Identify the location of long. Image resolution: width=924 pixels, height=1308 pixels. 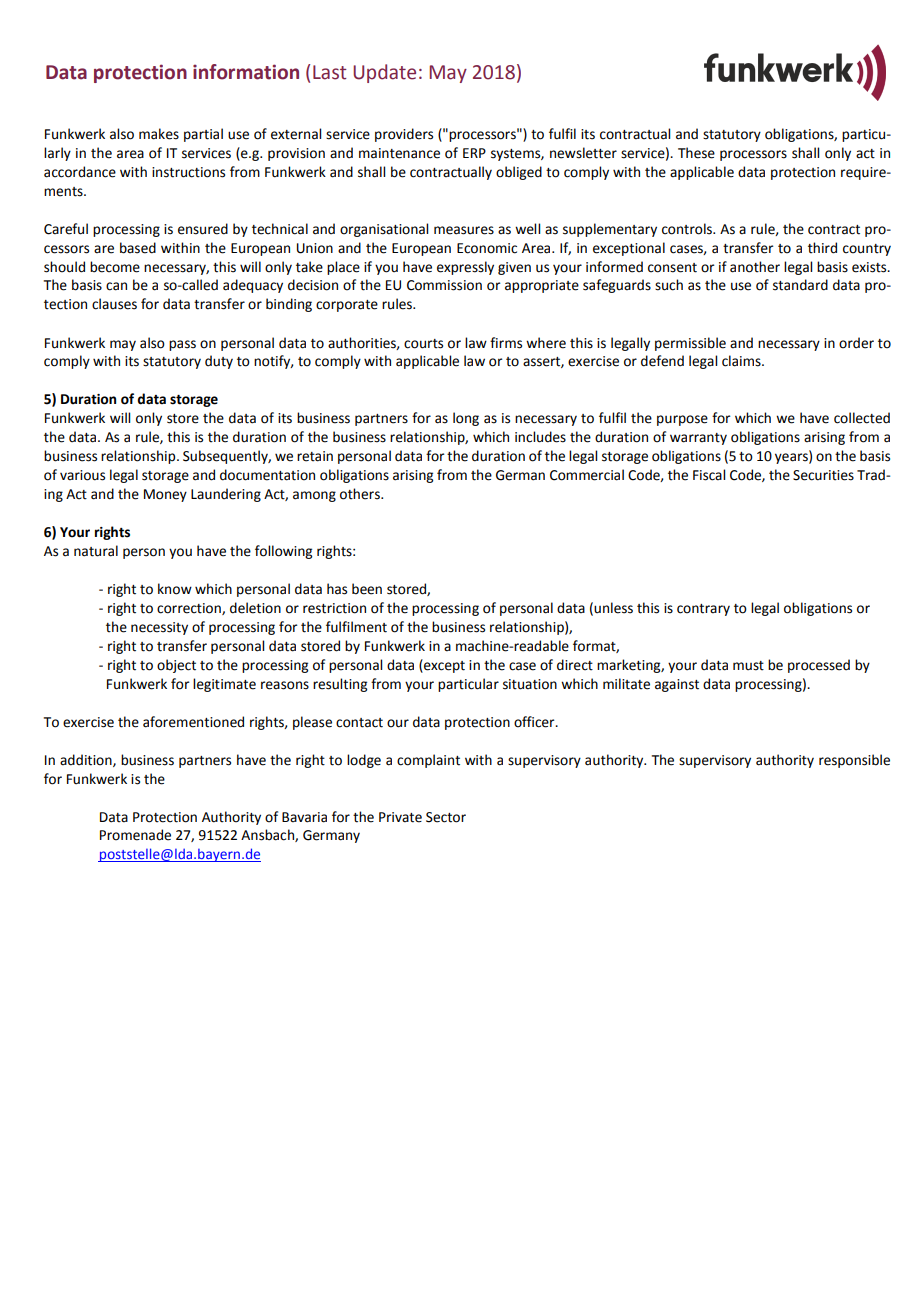
(466, 419).
